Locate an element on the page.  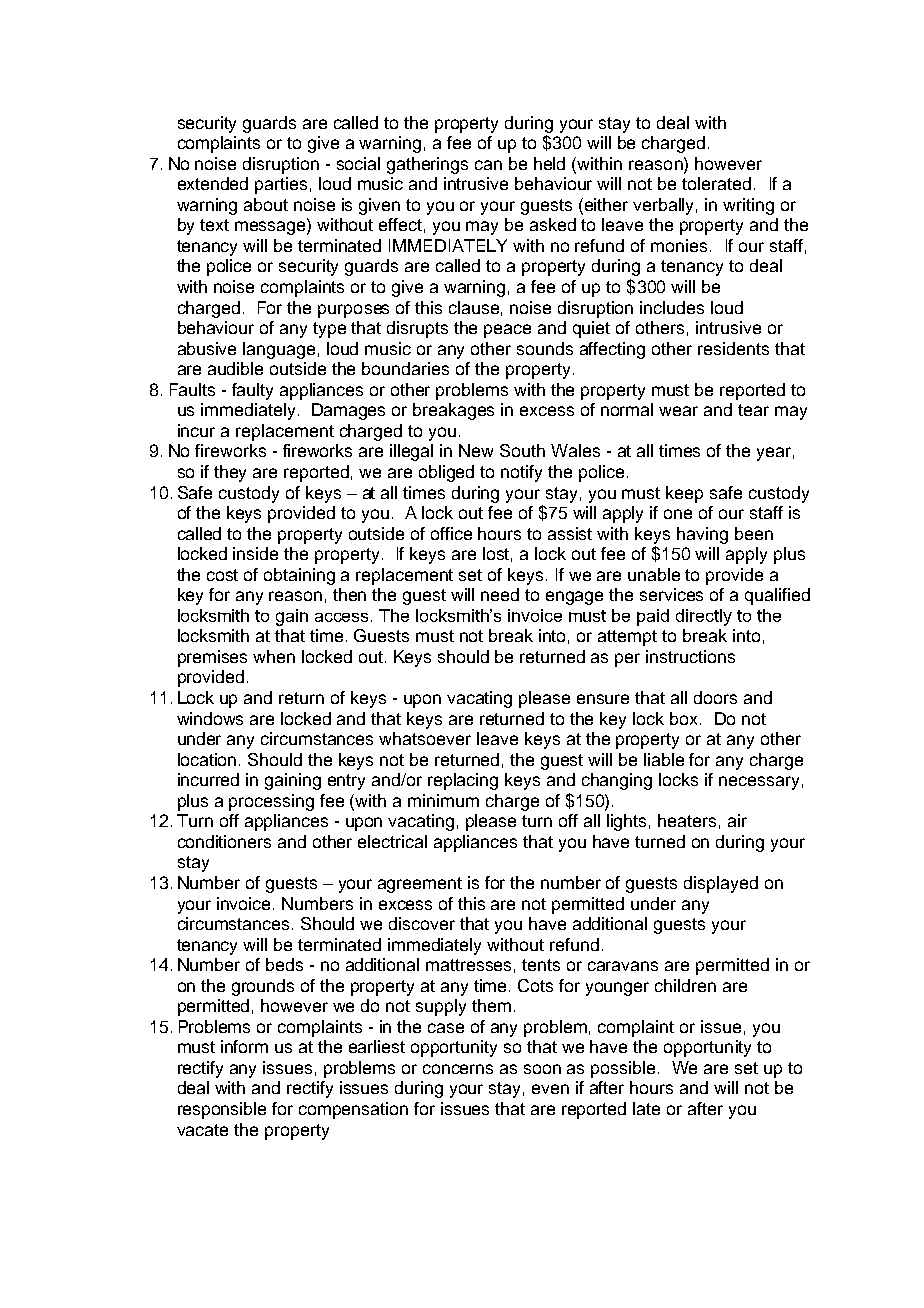
residents is located at coordinates (733, 348).
